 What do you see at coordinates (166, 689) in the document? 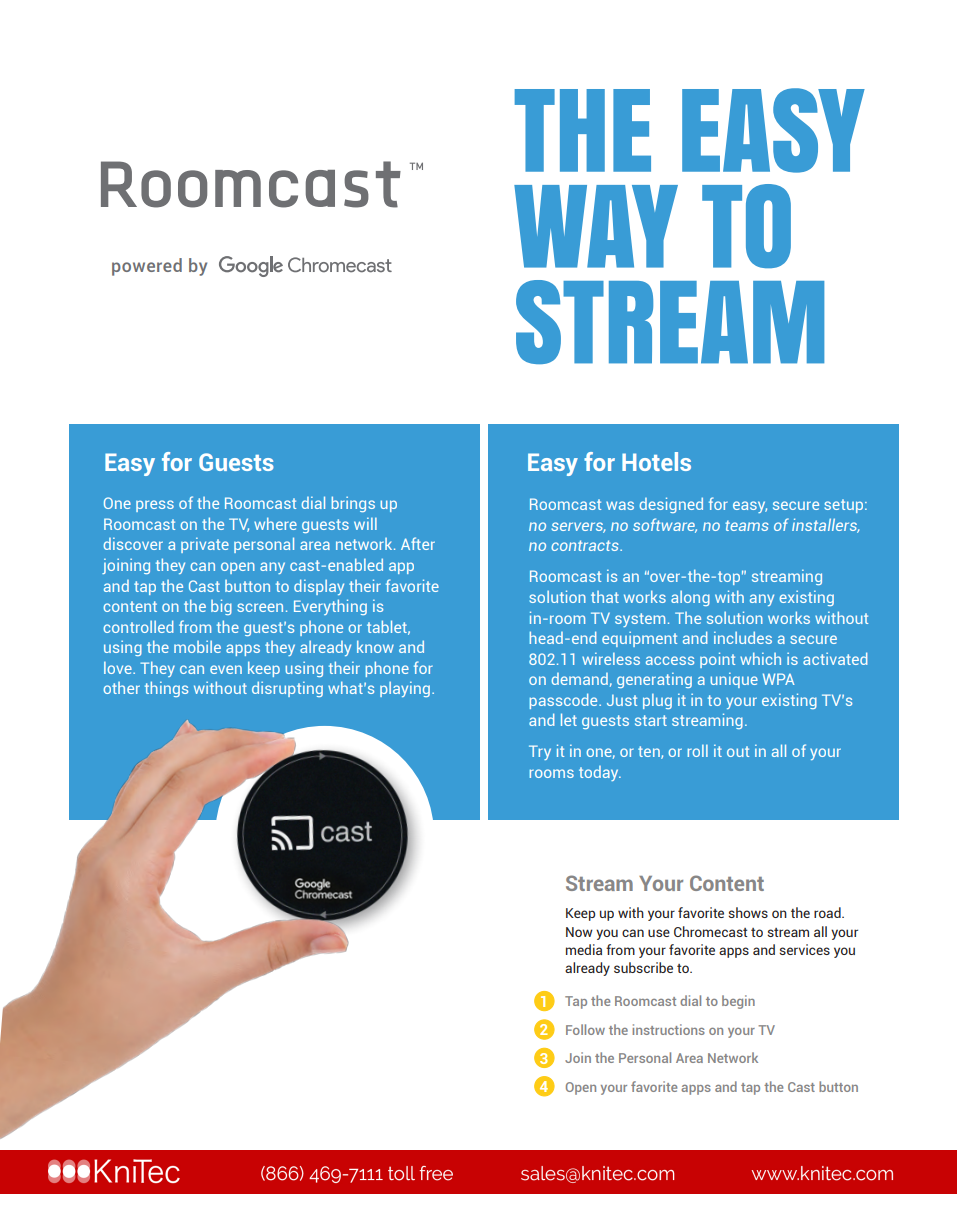
I see `things` at bounding box center [166, 689].
